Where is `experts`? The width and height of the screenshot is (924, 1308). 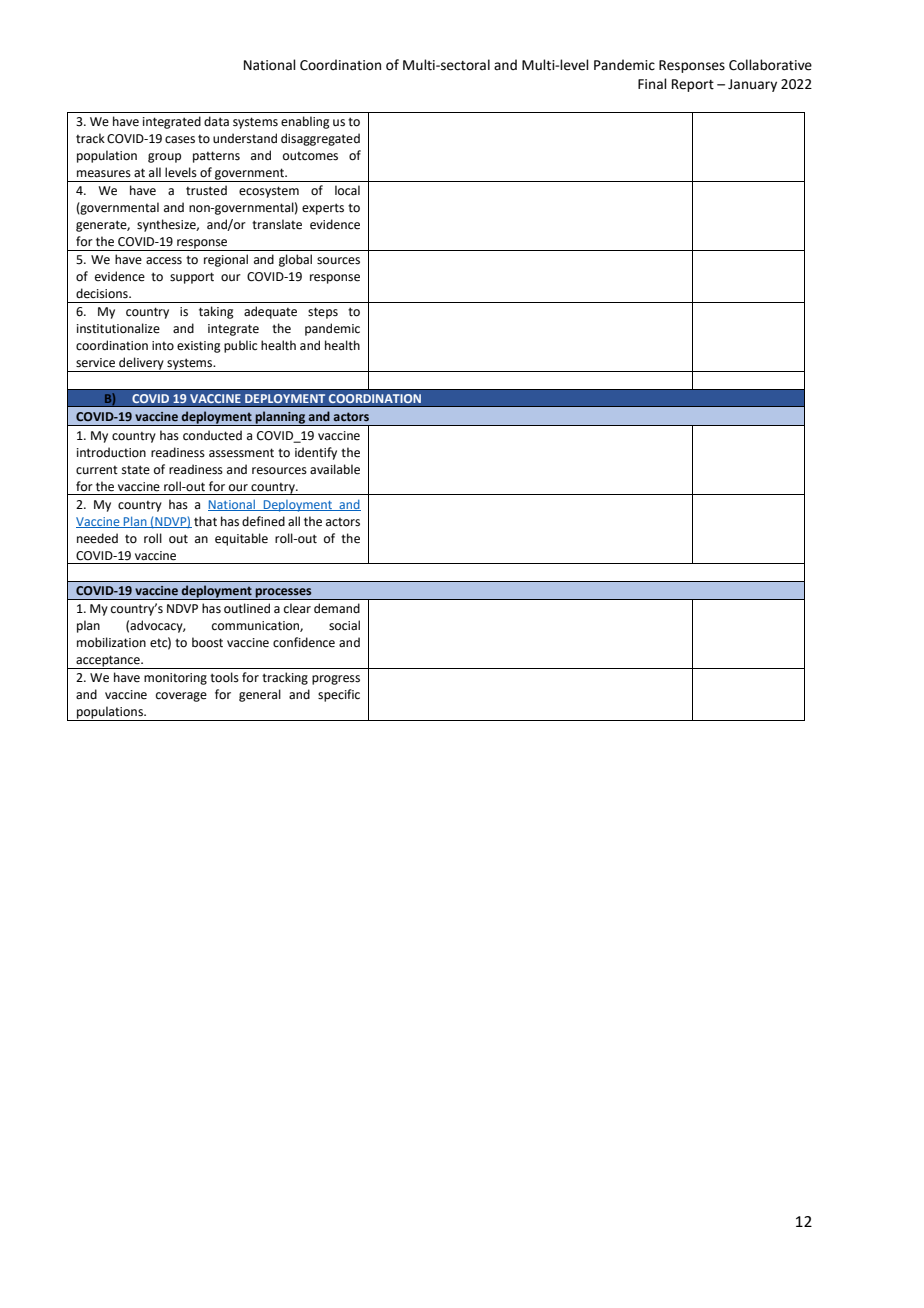
experts is located at coordinates (323, 209).
